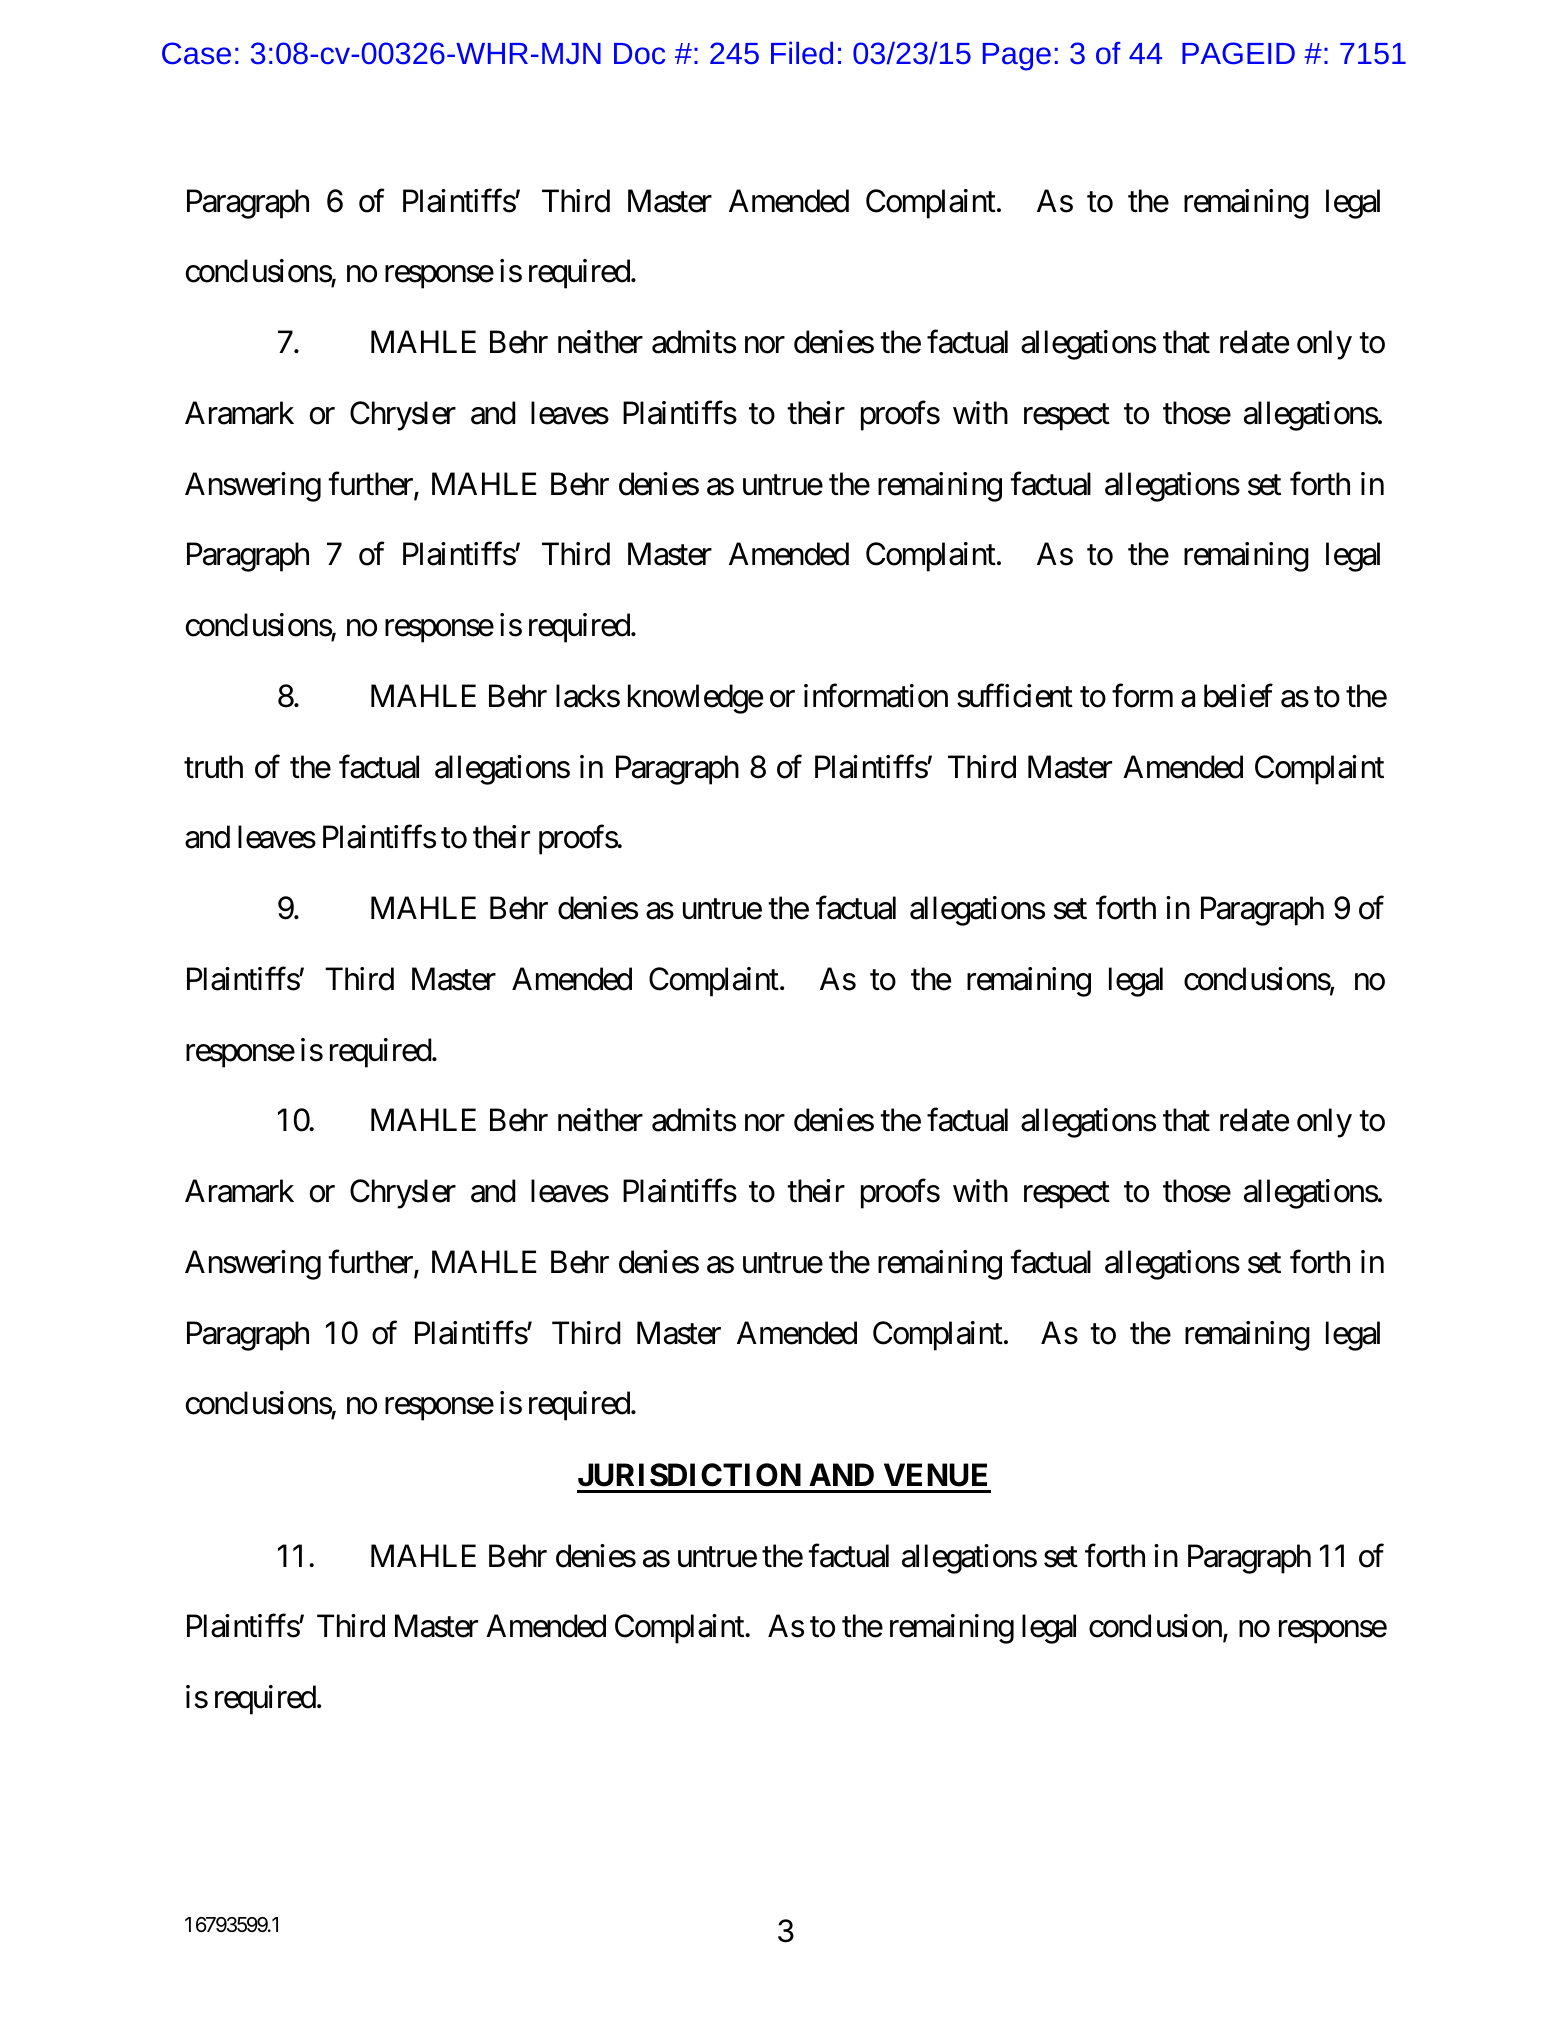 The image size is (1568, 2030). Describe the element at coordinates (1015, 696) in the screenshot. I see `sufficient` at that location.
